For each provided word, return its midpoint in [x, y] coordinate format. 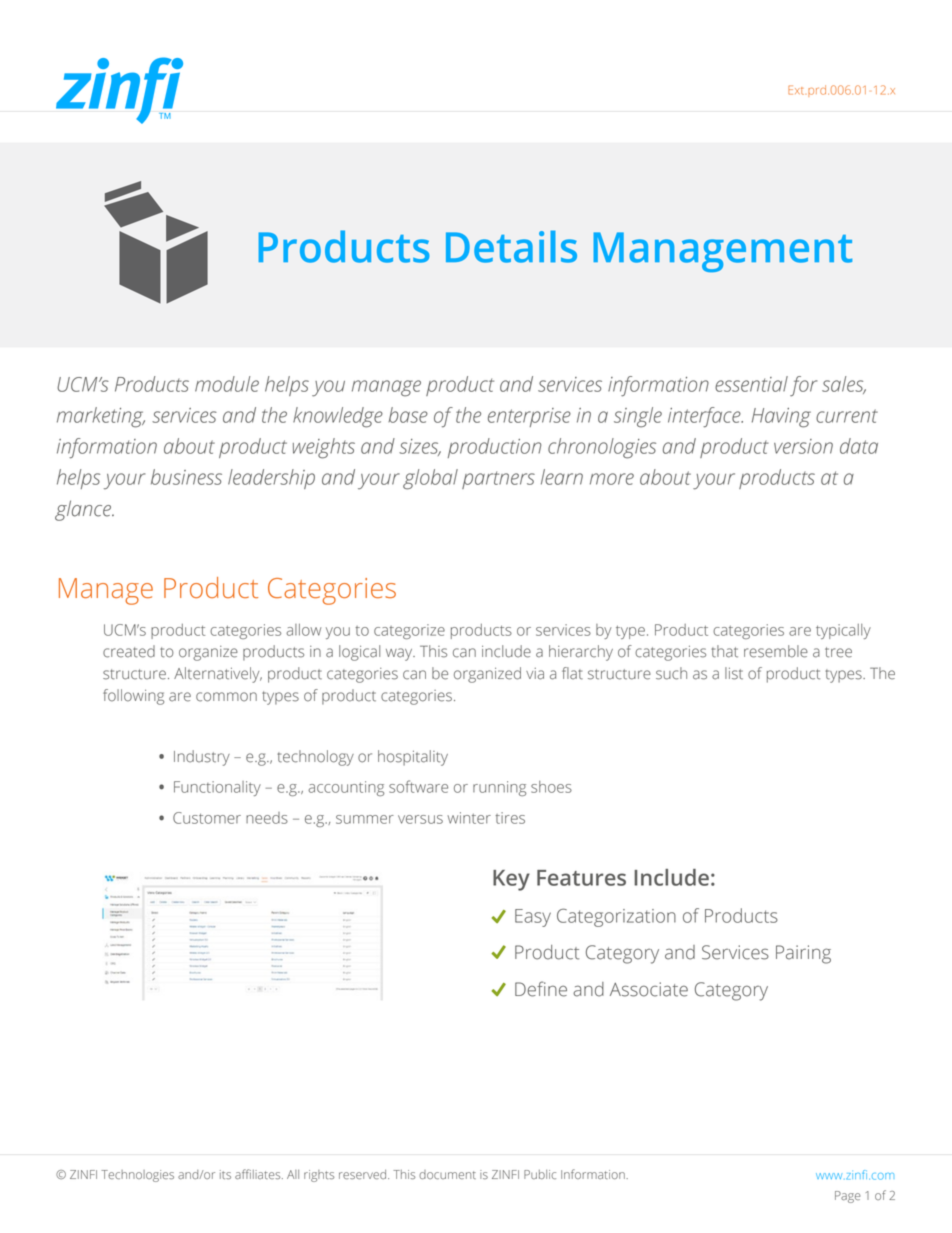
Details [511, 246]
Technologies [137, 1176]
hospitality [413, 758]
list [734, 673]
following [133, 697]
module [227, 384]
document [447, 1174]
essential [751, 384]
